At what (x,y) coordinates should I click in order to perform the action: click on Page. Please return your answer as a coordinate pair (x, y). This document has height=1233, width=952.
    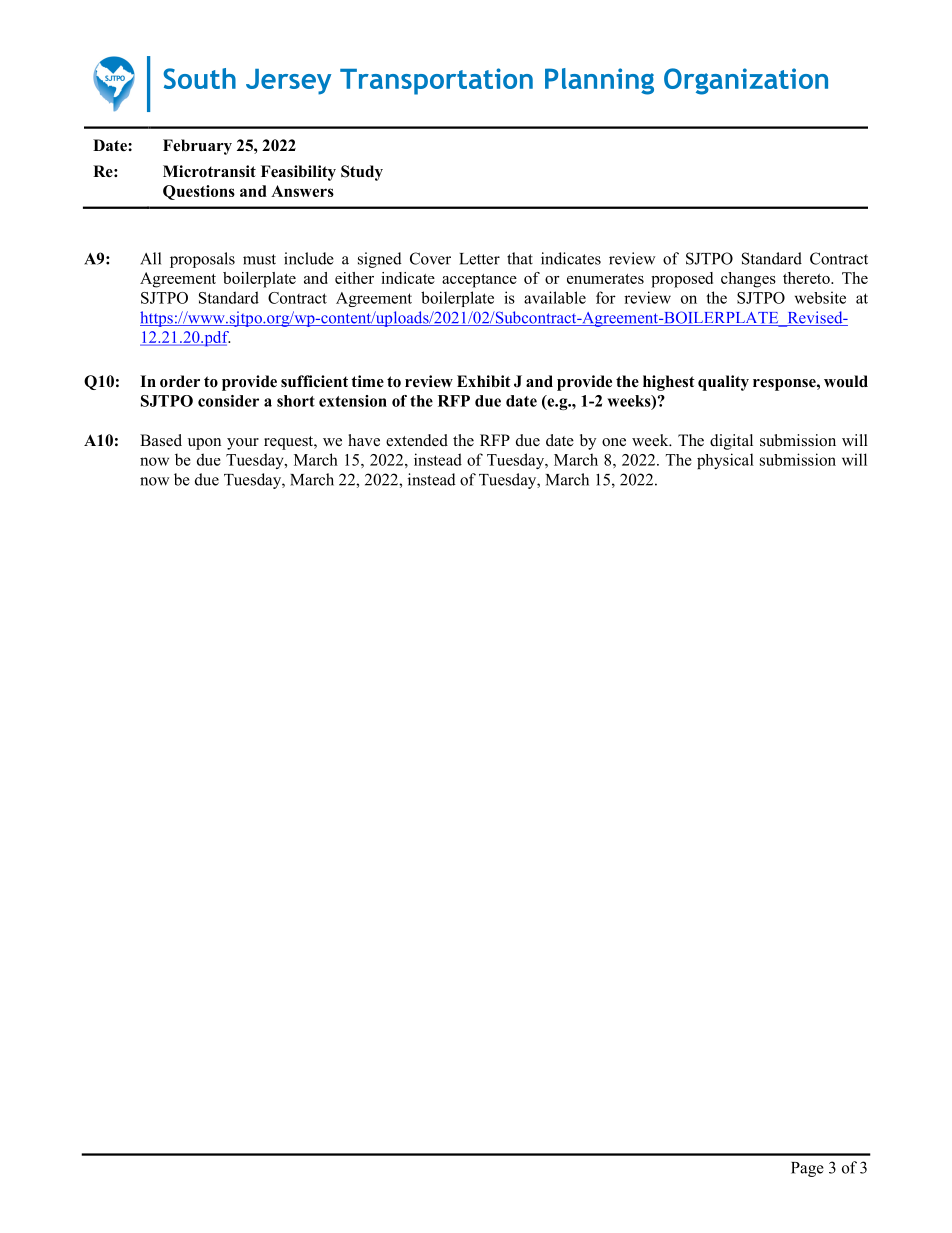
    Looking at the image, I should click on (807, 1169).
